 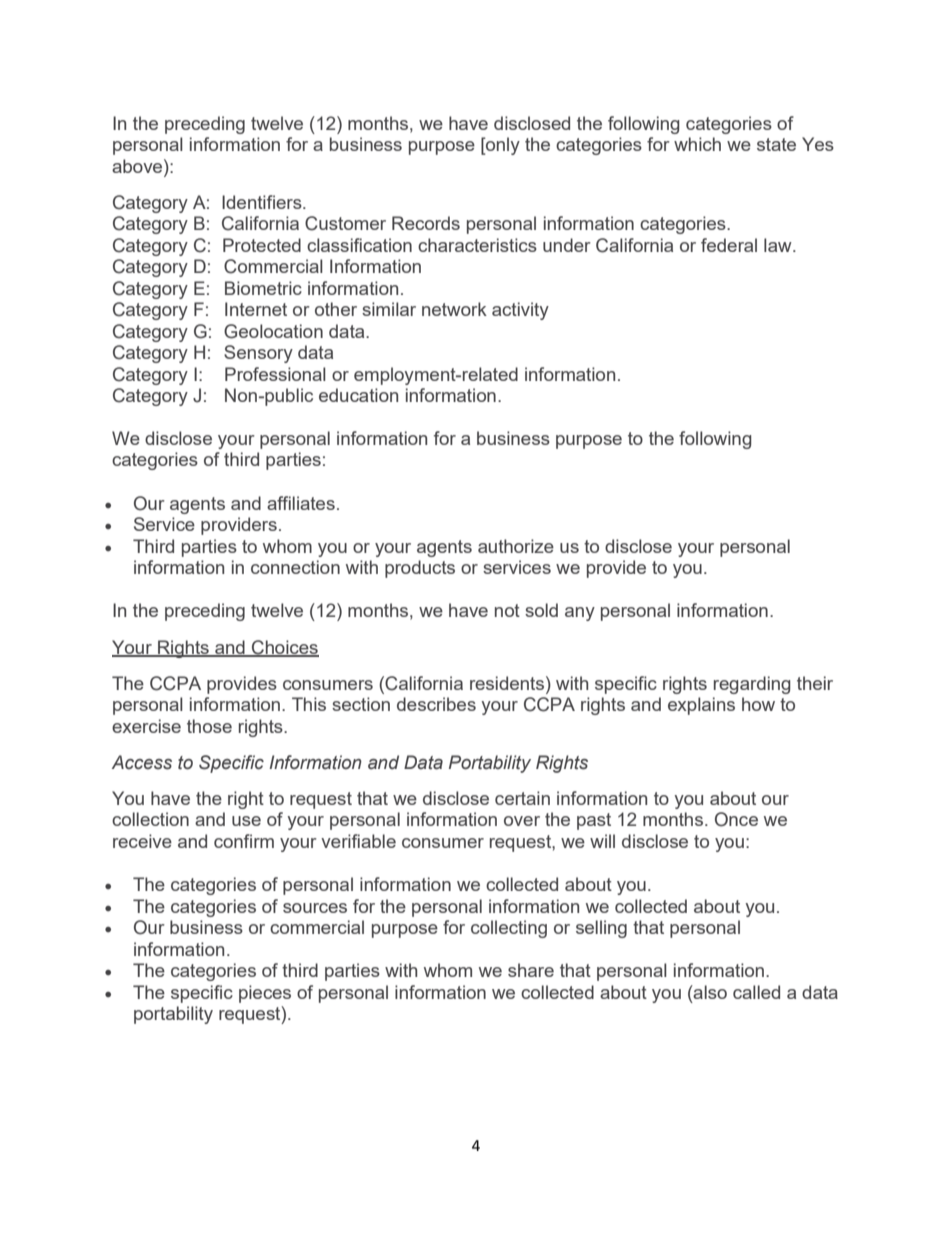 I want to click on those, so click(x=209, y=726).
